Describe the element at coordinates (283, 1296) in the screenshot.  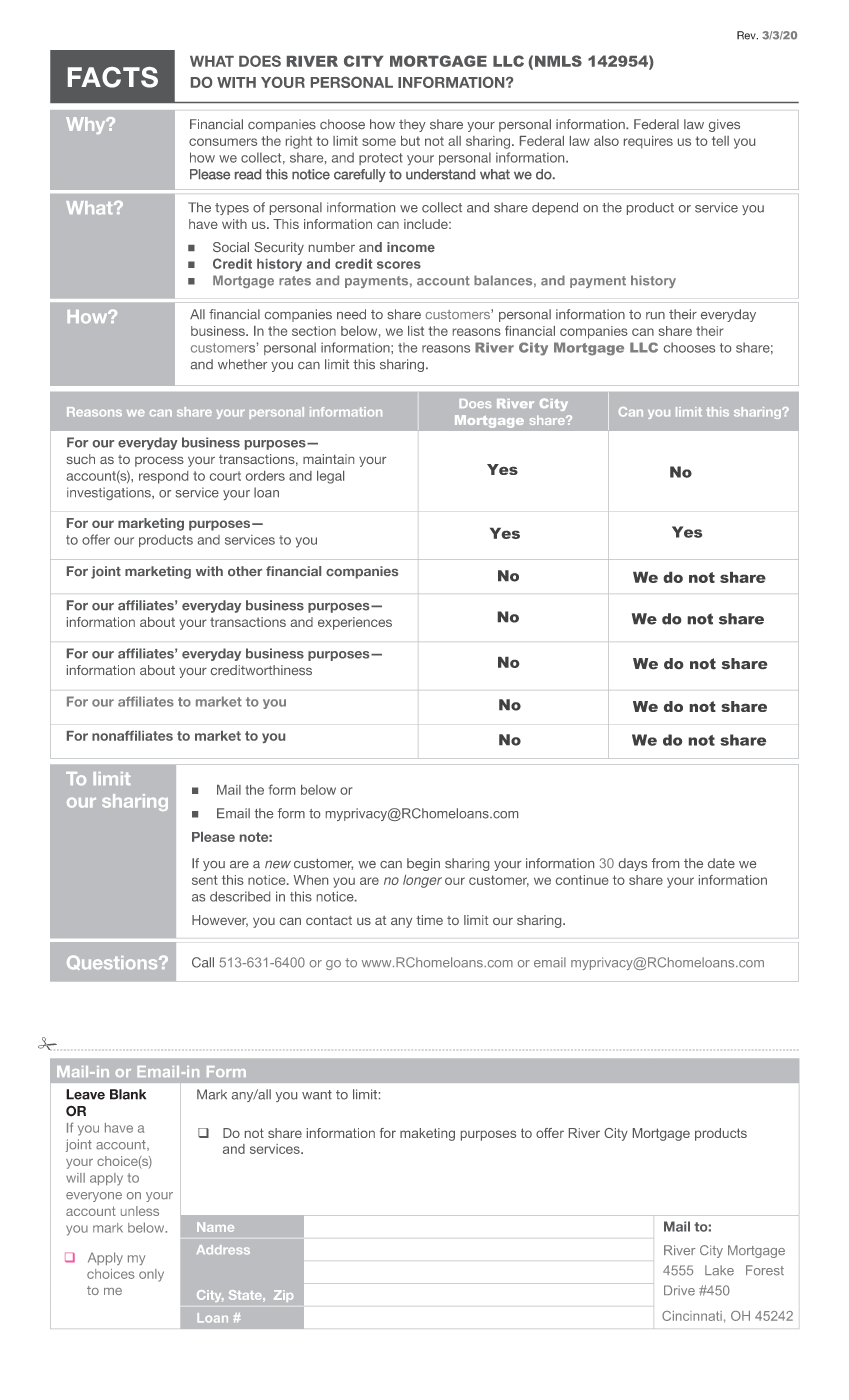
I see `Zip` at that location.
